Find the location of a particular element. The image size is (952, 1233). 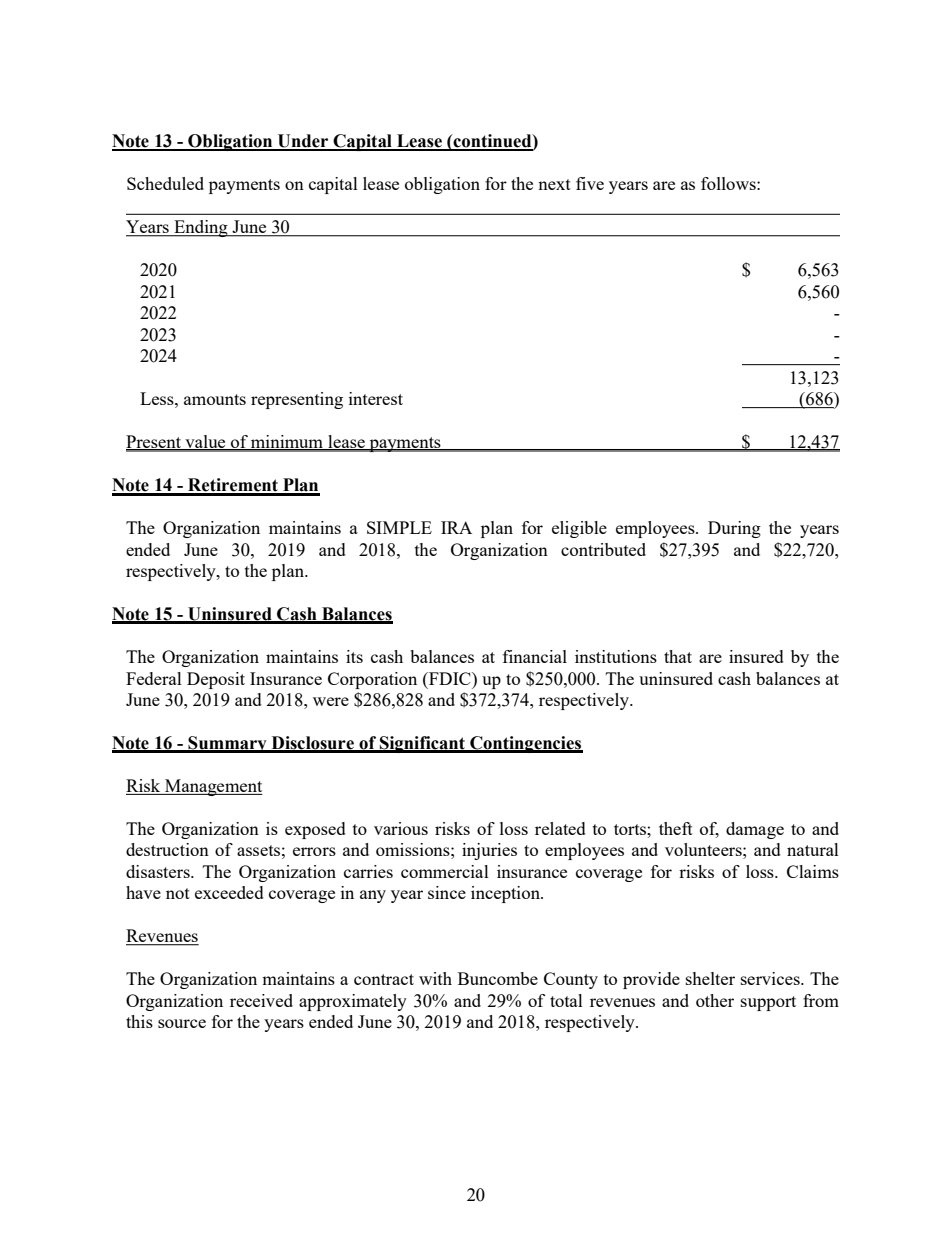

next is located at coordinates (554, 184).
